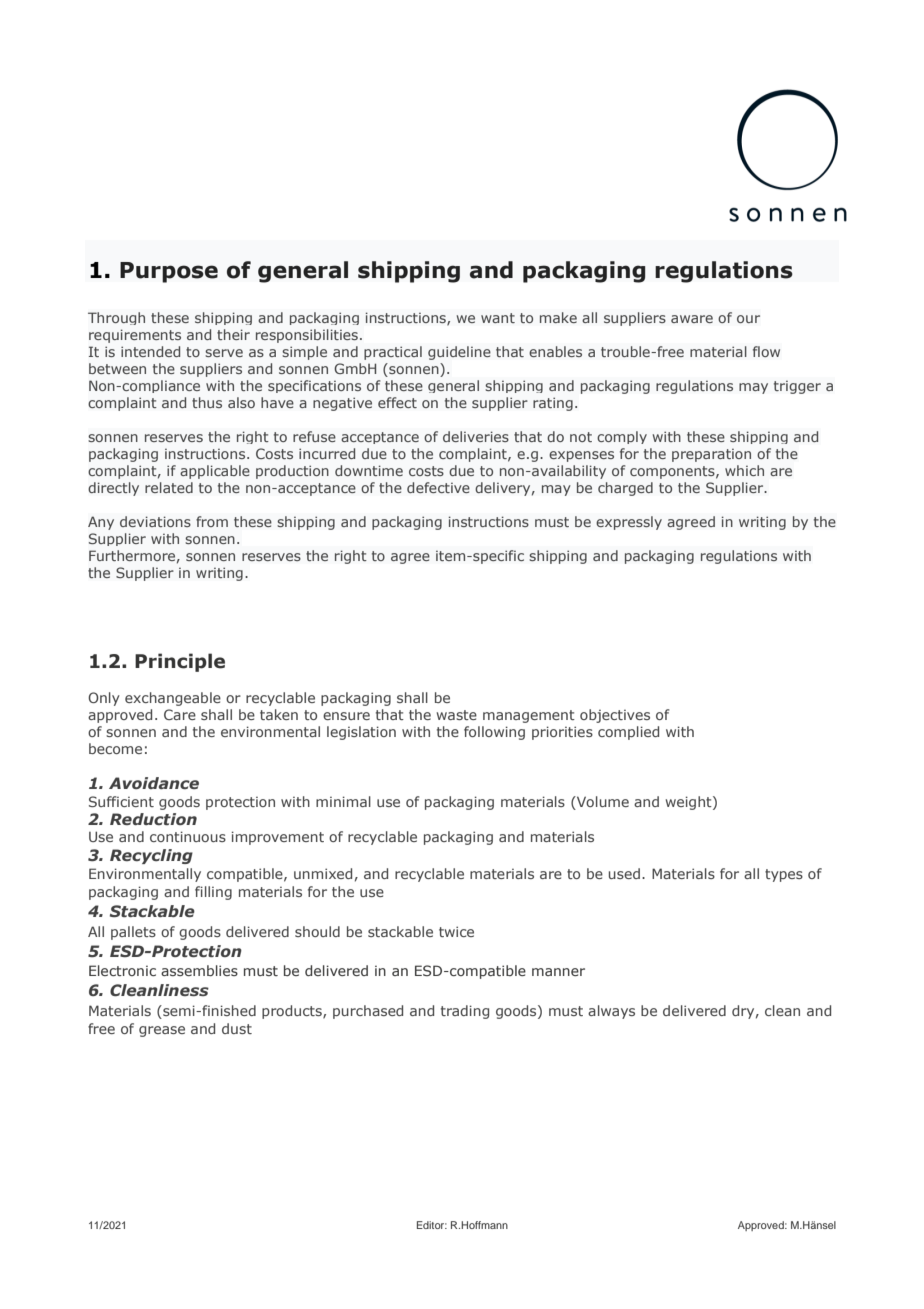 The width and height of the screenshot is (924, 1309). Describe the element at coordinates (180, 662) in the screenshot. I see `Principle` at that location.
